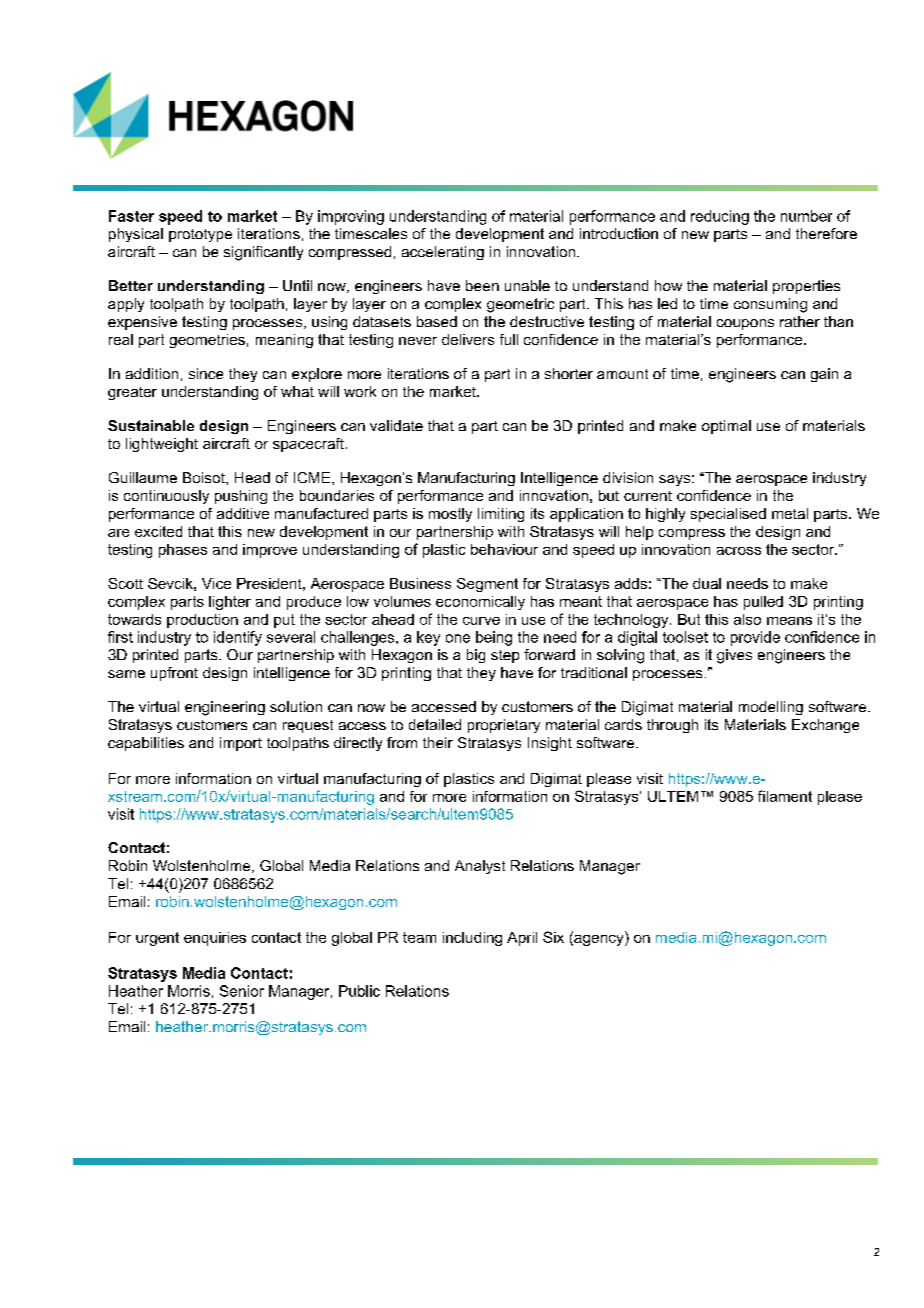  I want to click on reducing, so click(720, 217).
